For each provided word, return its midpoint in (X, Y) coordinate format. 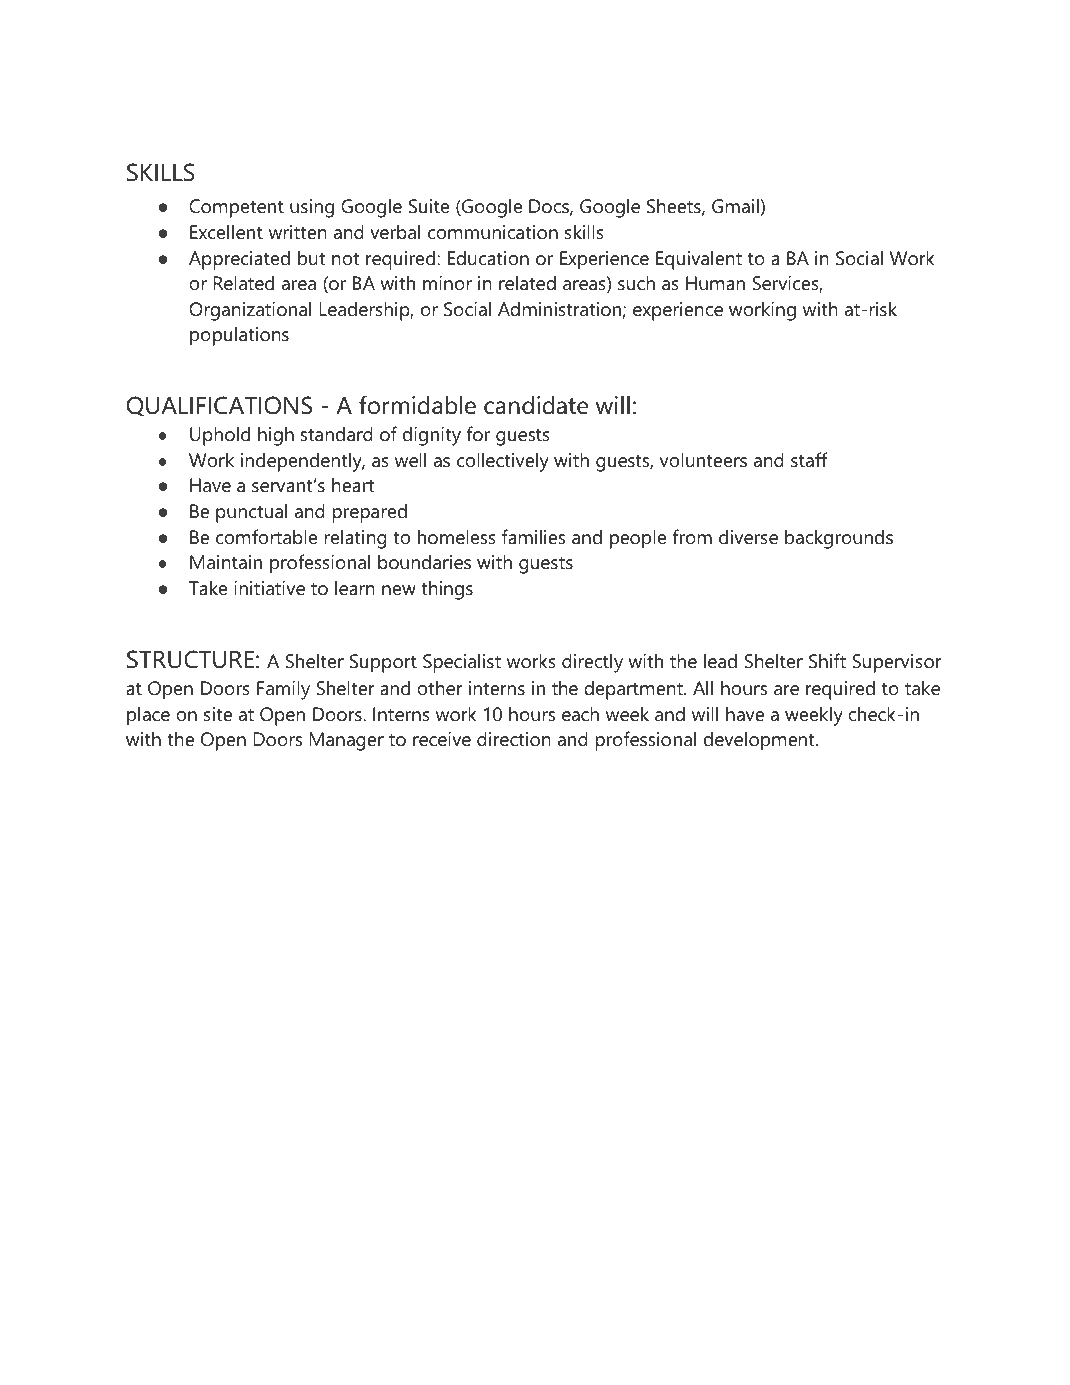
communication (493, 232)
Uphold (220, 436)
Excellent (226, 232)
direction (514, 739)
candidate (536, 405)
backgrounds (839, 539)
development (760, 741)
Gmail (735, 206)
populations (239, 336)
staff (809, 459)
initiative (269, 588)
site (218, 714)
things (447, 590)
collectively (503, 462)
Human (715, 283)
